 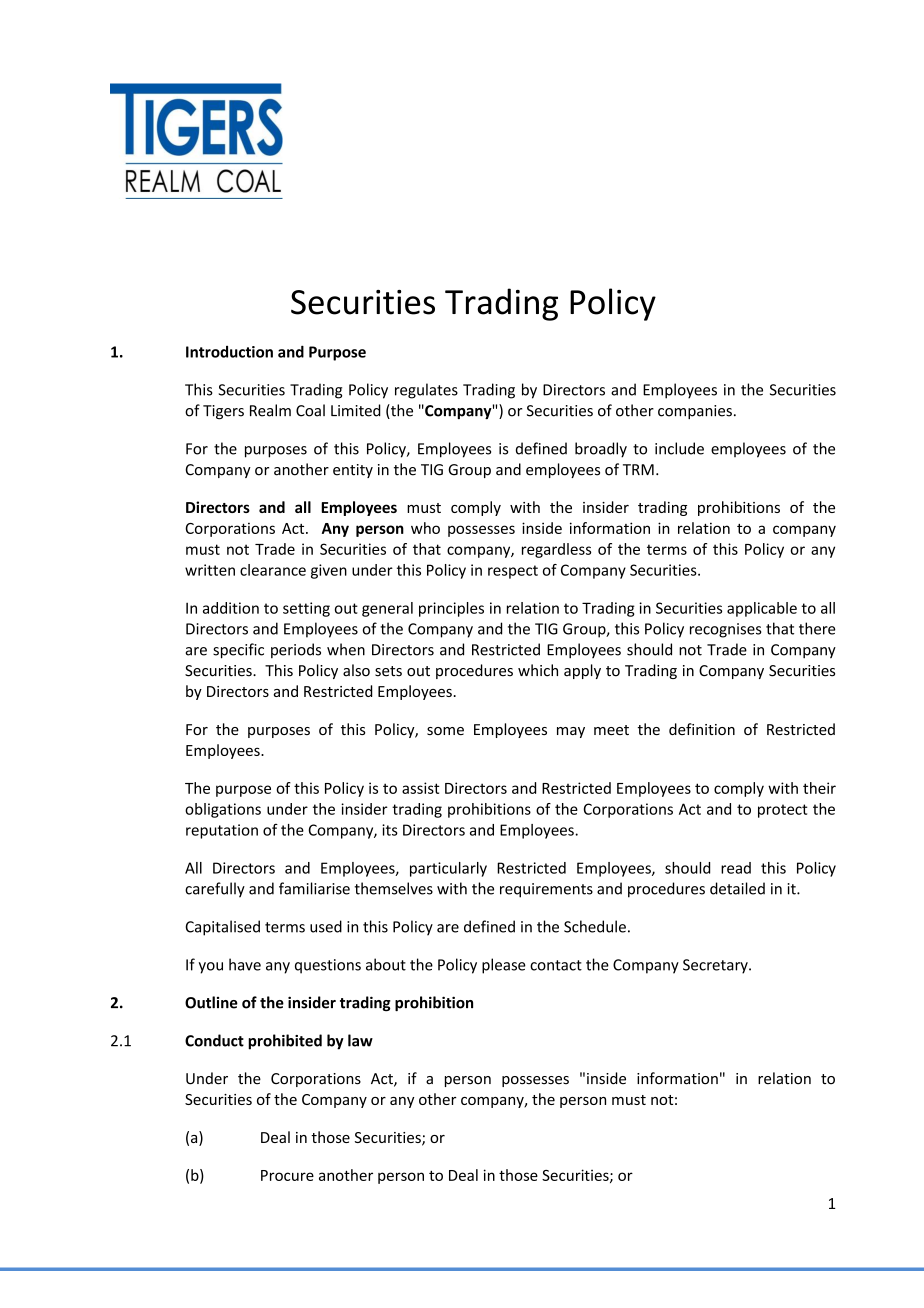 What do you see at coordinates (270, 410) in the page?
I see `Realm` at bounding box center [270, 410].
